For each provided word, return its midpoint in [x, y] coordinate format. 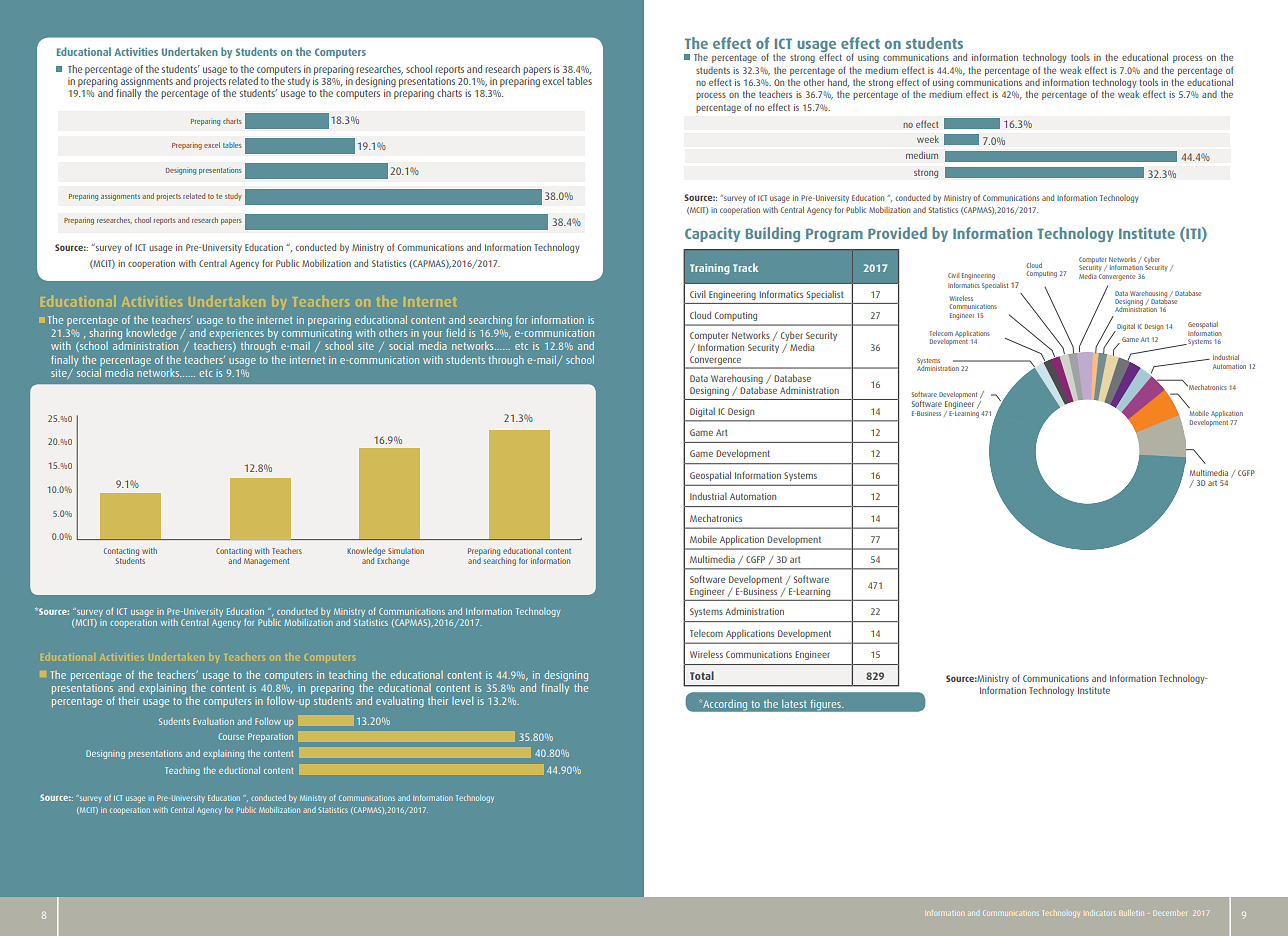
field [455, 332]
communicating [317, 335]
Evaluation [213, 721]
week [928, 139]
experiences [236, 335]
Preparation [270, 737]
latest [794, 704]
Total [702, 675]
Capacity [712, 234]
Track [745, 267]
